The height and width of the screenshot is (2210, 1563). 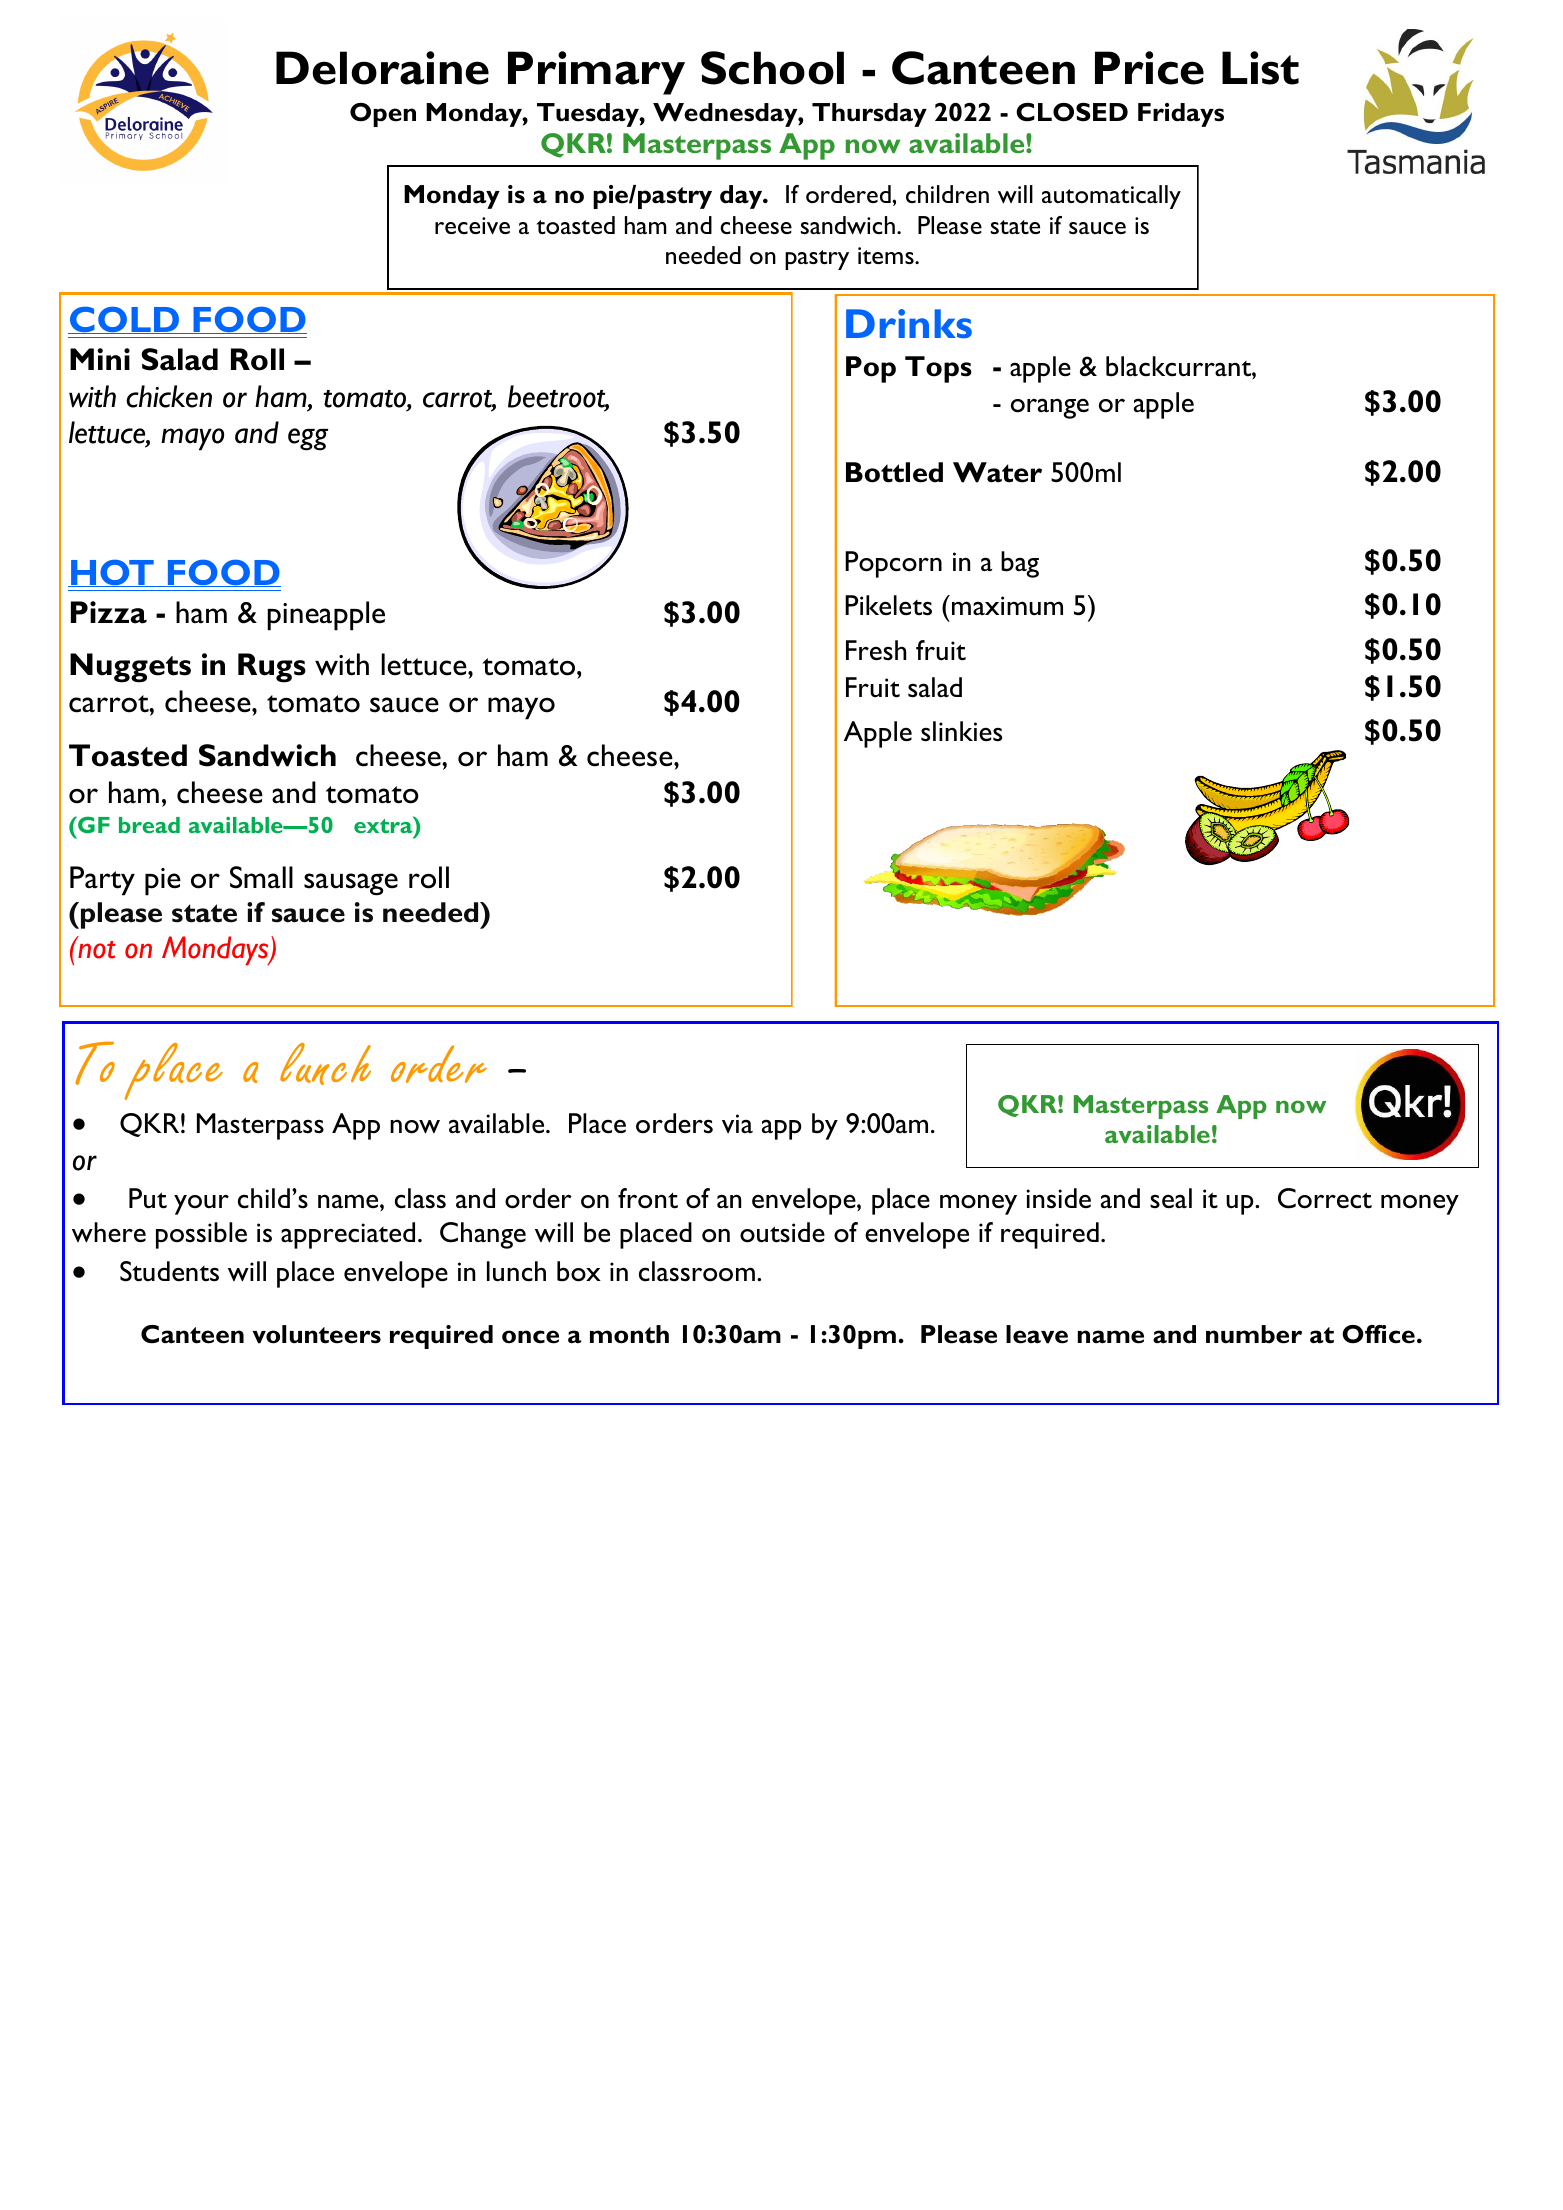 I want to click on Students, so click(x=169, y=1271).
